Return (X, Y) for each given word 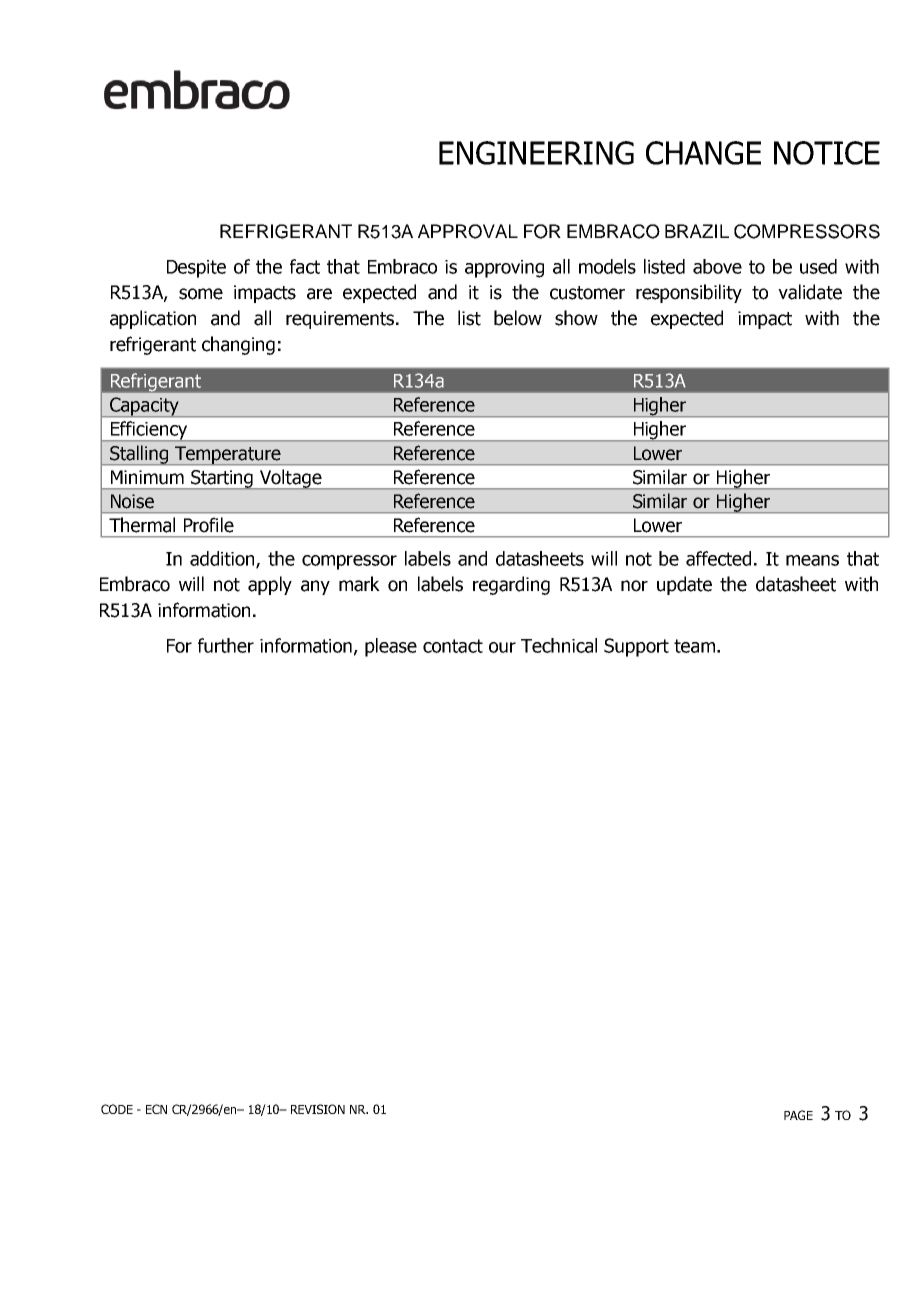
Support (636, 647)
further (226, 645)
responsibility (689, 293)
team (694, 646)
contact (453, 646)
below (518, 318)
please (391, 647)
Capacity (144, 407)
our (502, 647)
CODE (117, 1109)
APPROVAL (468, 231)
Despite (196, 269)
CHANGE (703, 153)
